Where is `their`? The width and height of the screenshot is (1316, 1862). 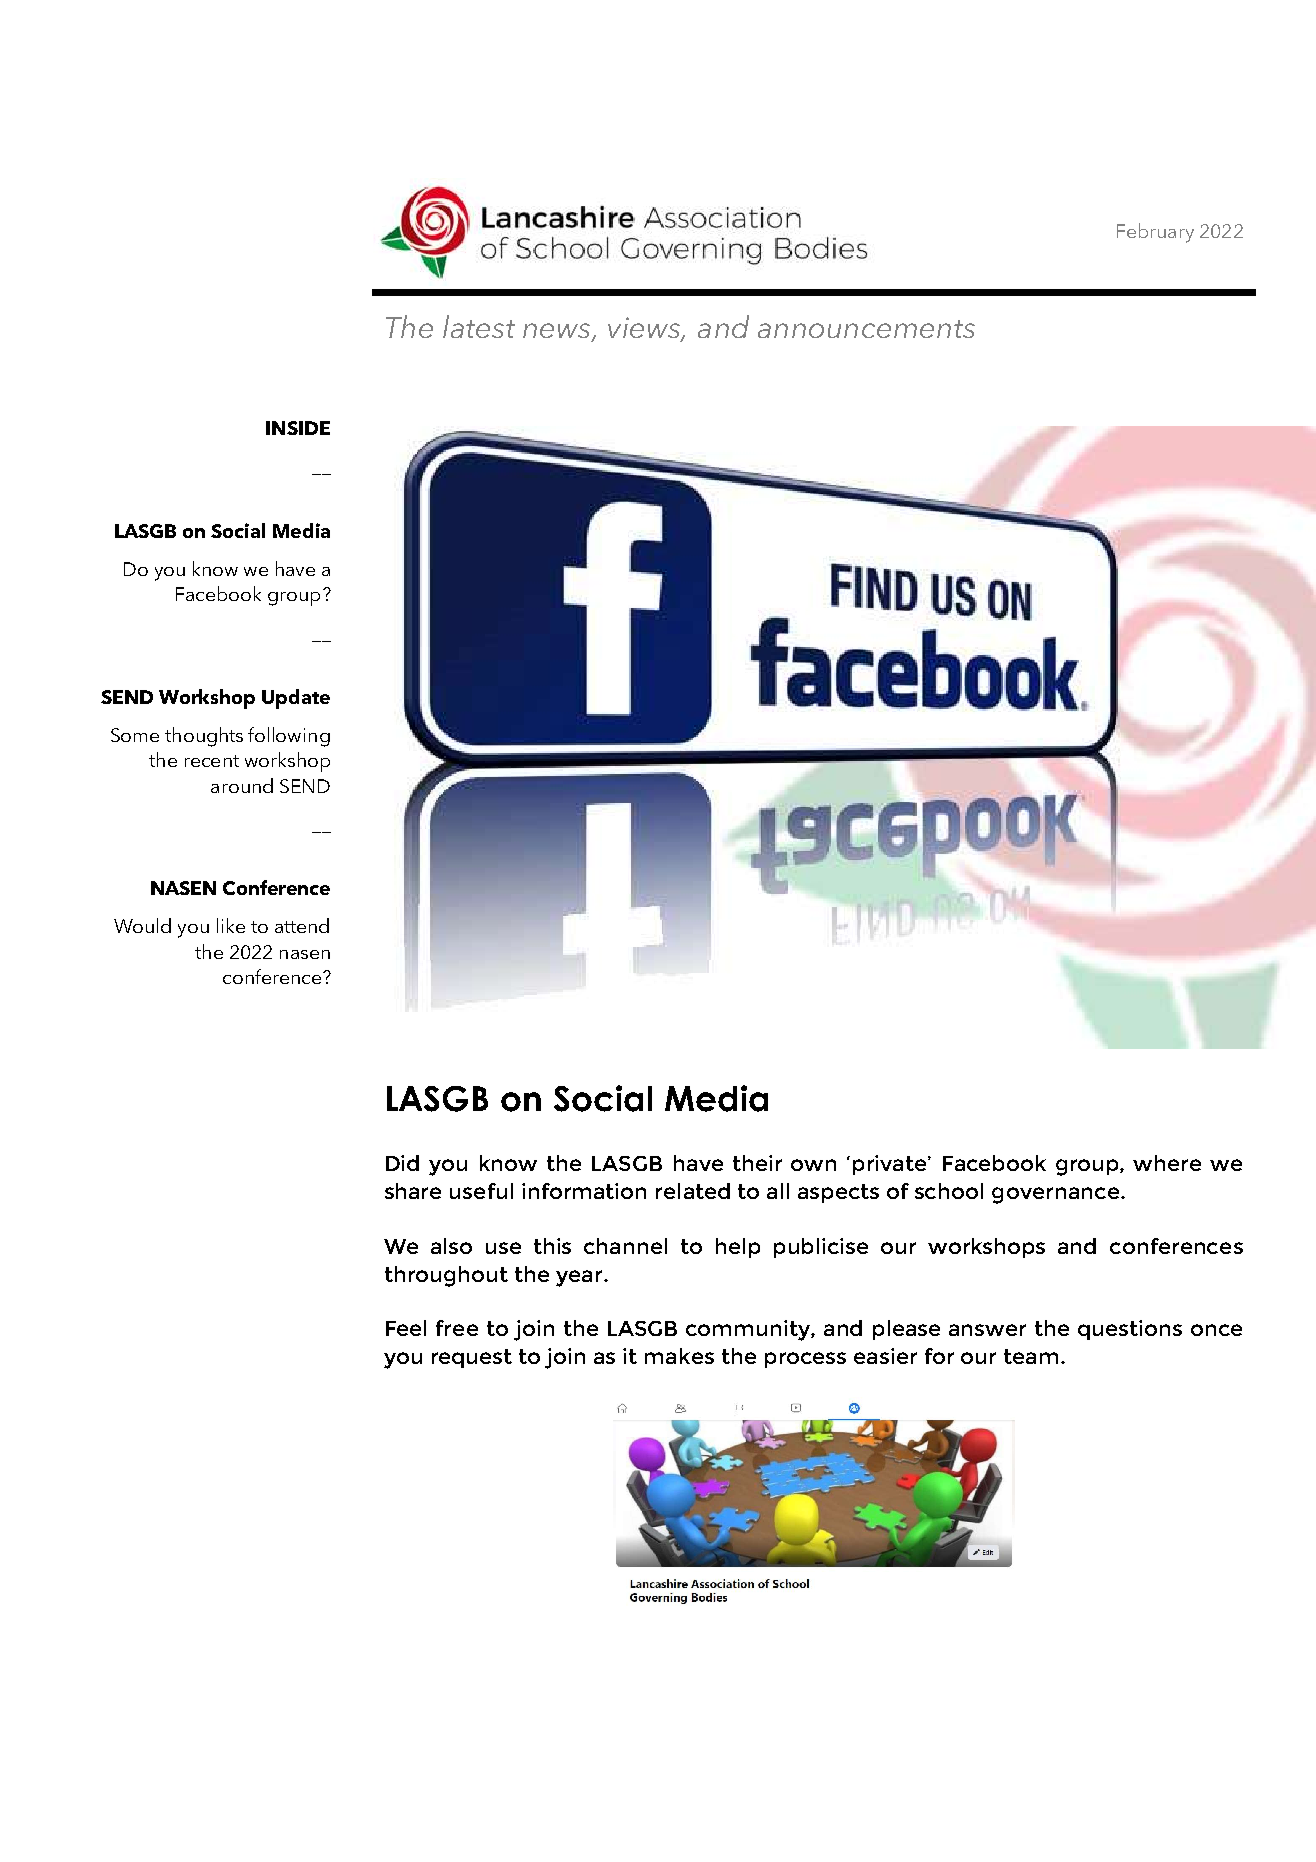
their is located at coordinates (757, 1163).
